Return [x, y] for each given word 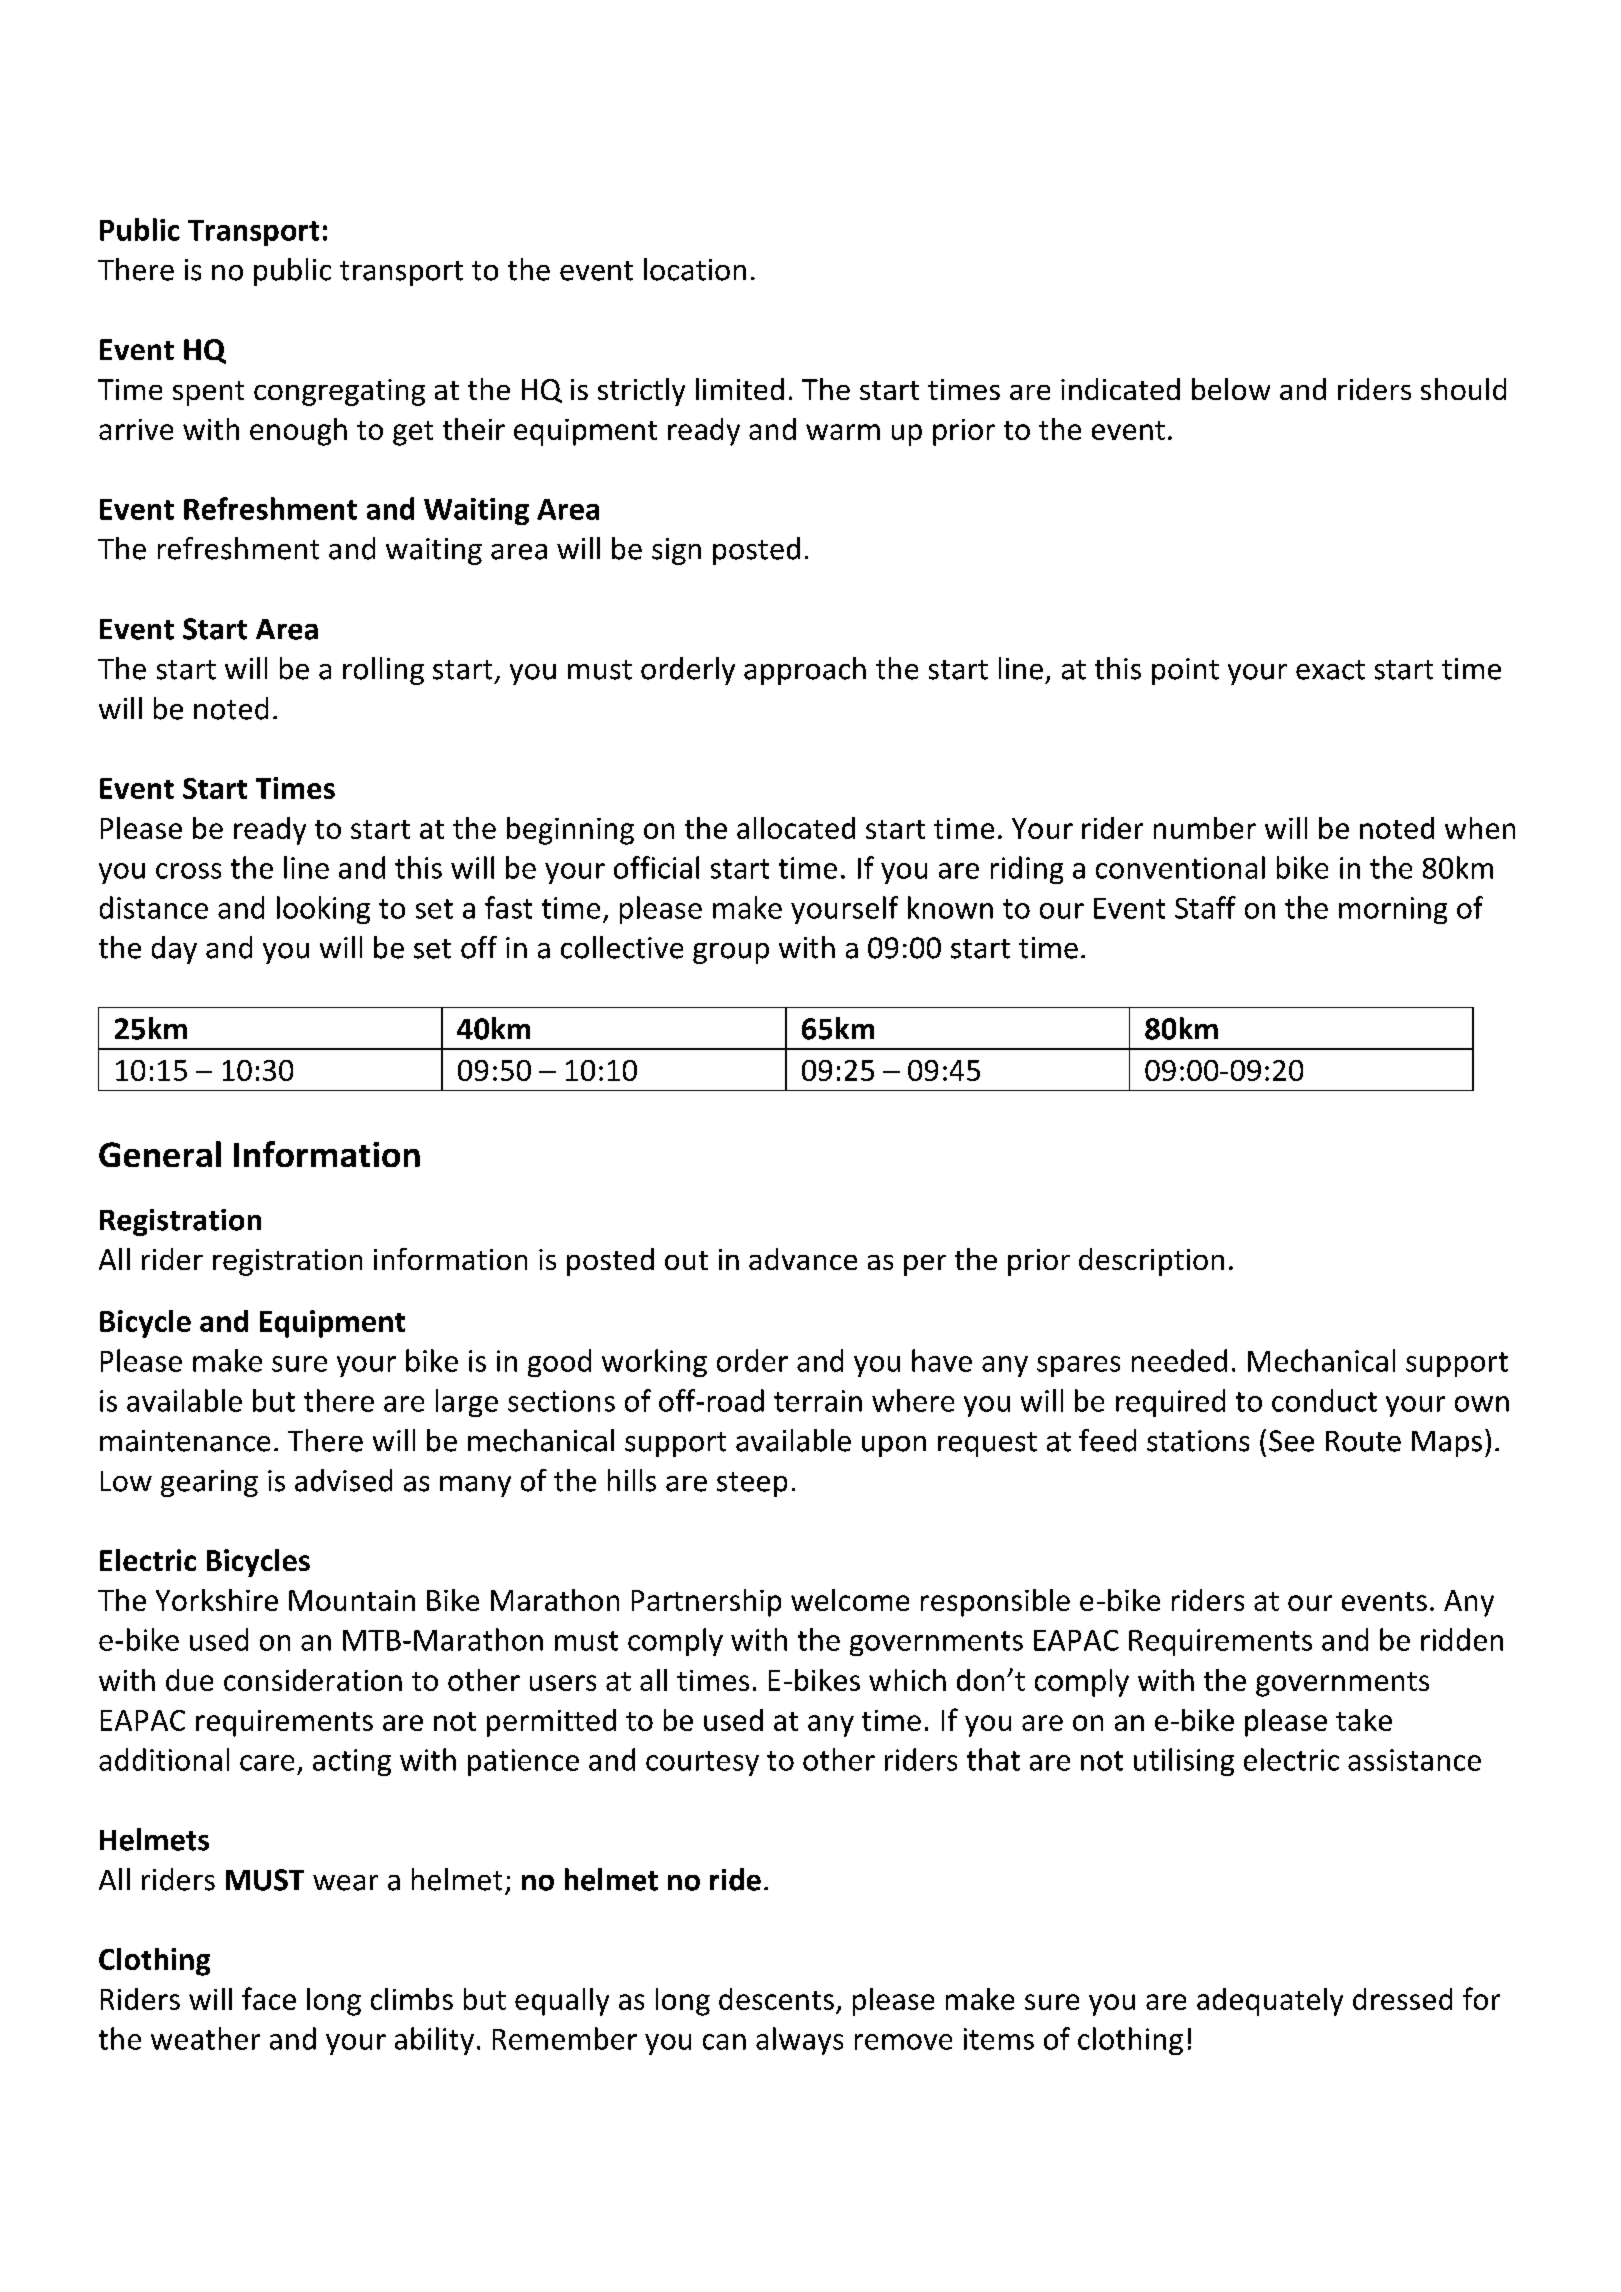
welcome [850, 1600]
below [1231, 389]
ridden [1462, 1639]
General [160, 1154]
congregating [339, 392]
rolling [383, 671]
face [269, 1998]
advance [803, 1259]
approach [805, 671]
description [1151, 1262]
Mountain [352, 1600]
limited [740, 389]
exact [1330, 670]
